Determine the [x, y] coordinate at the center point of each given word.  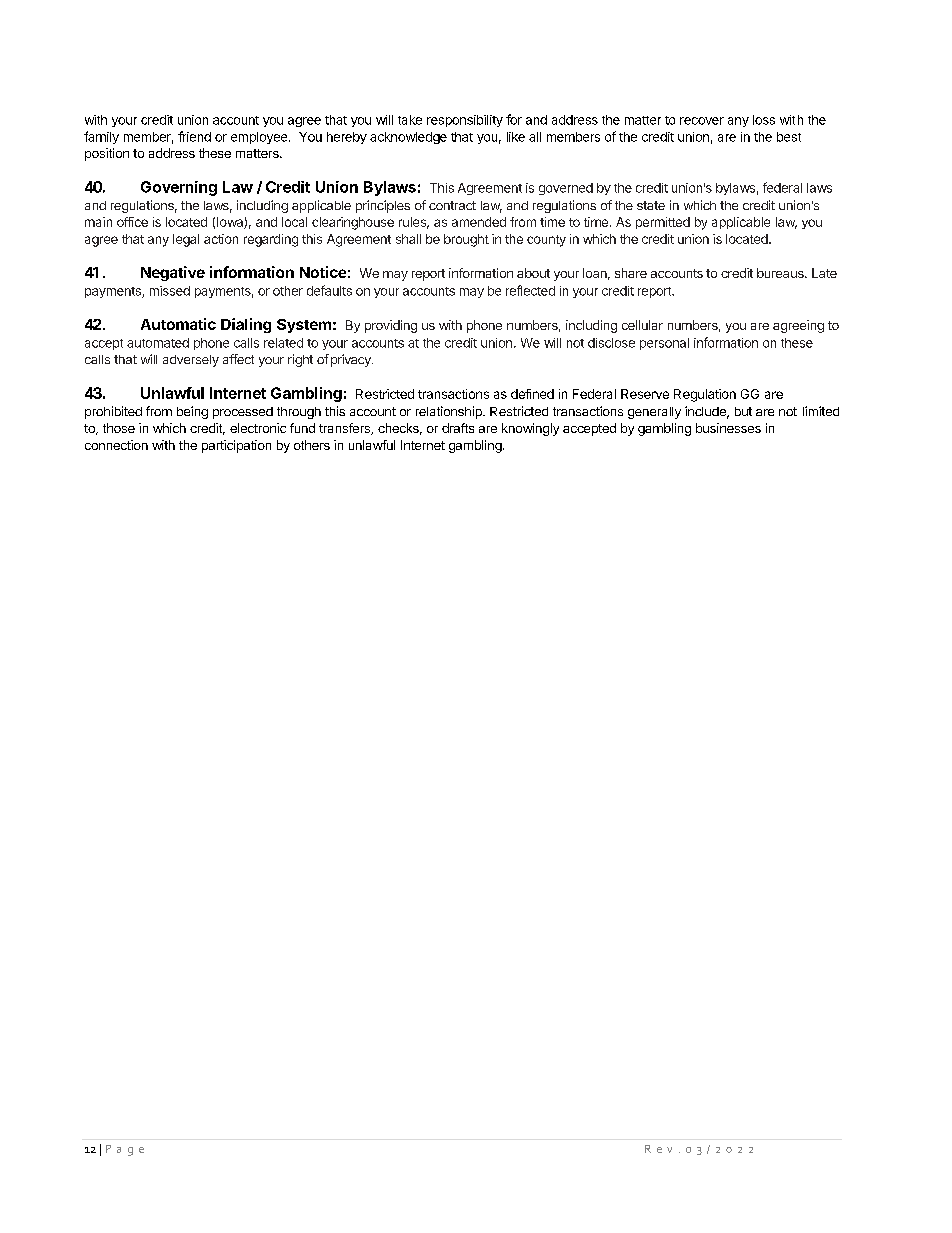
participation [236, 446]
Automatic [178, 324]
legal [186, 240]
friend [194, 136]
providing [391, 326]
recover [702, 121]
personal [664, 344]
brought [466, 240]
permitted [663, 223]
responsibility [465, 121]
